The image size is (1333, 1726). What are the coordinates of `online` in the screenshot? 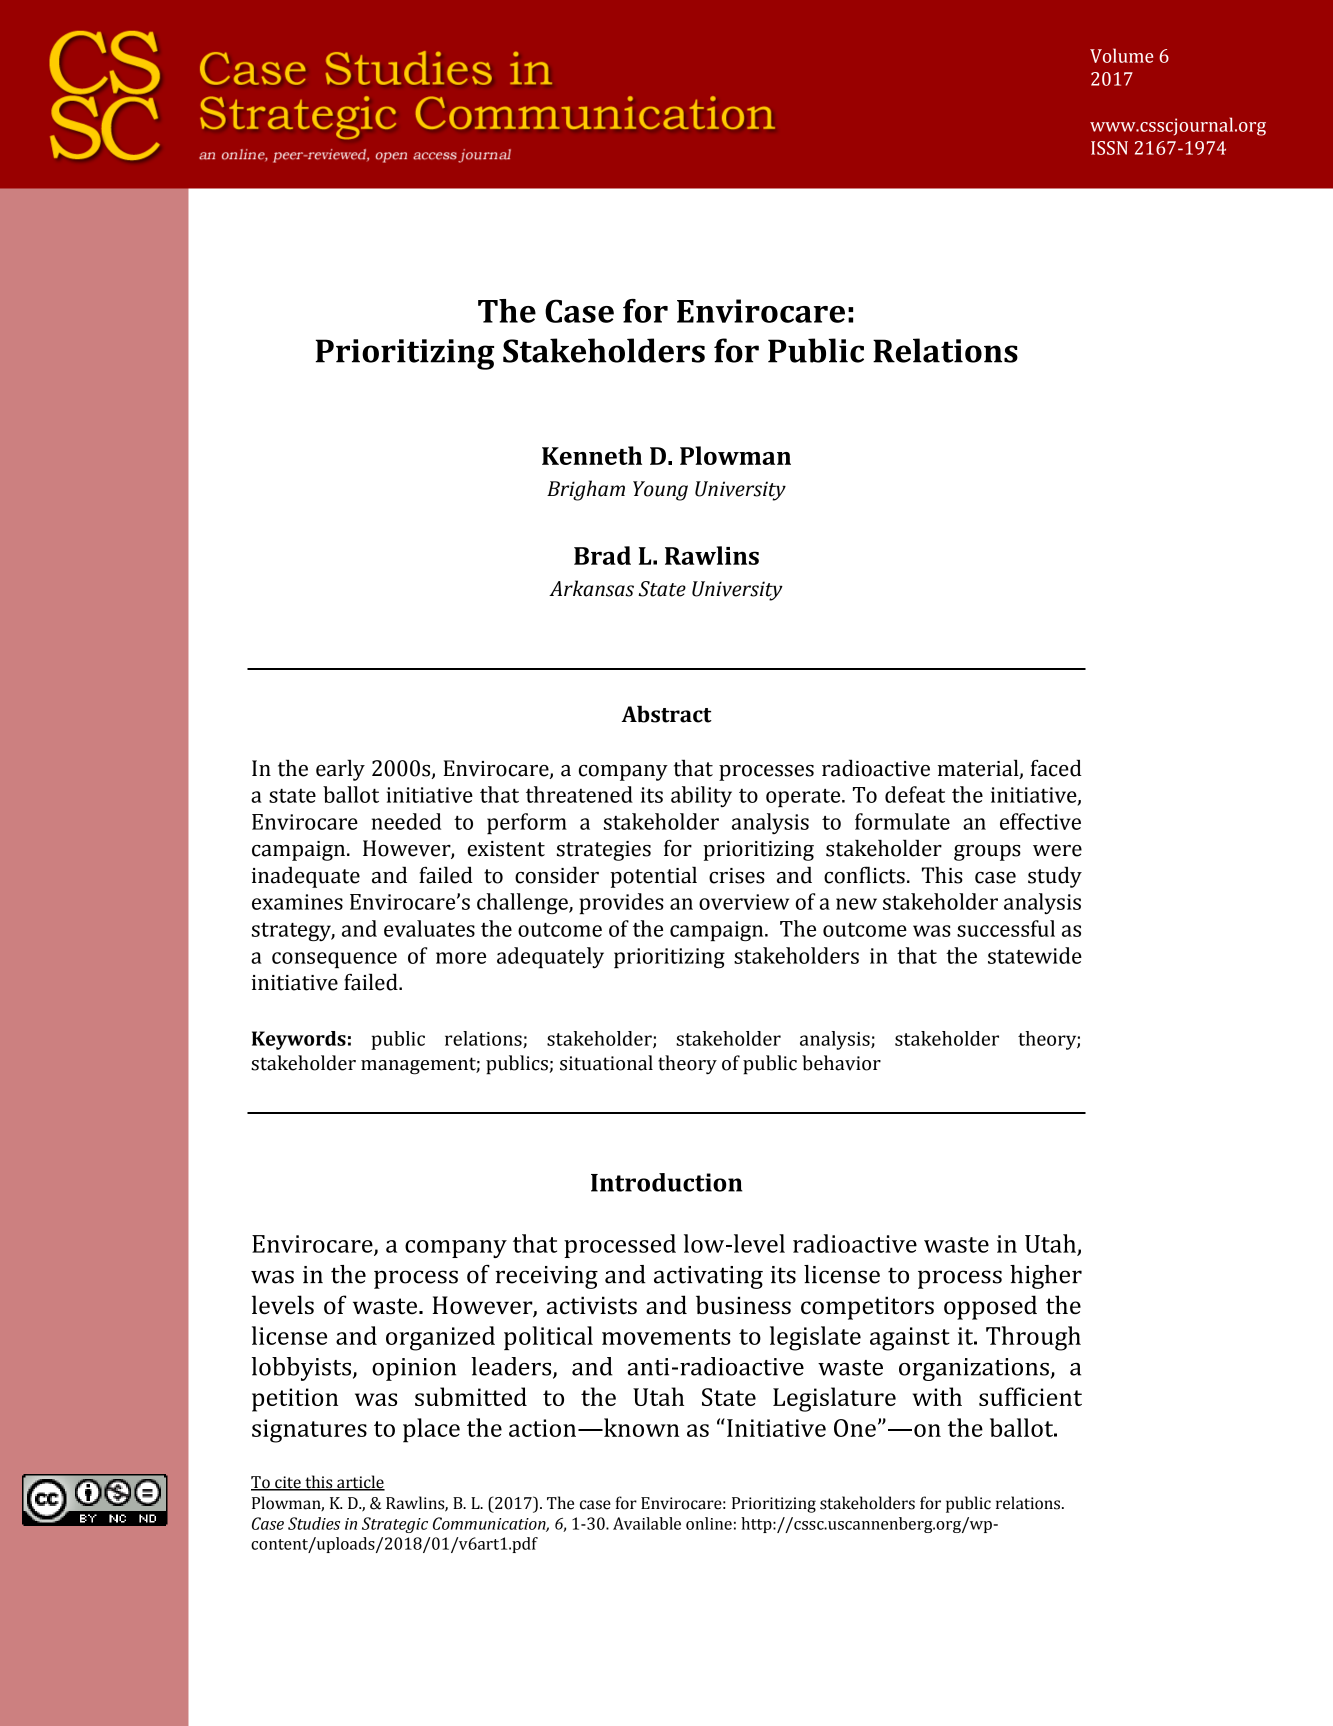 It's located at (709, 1523).
